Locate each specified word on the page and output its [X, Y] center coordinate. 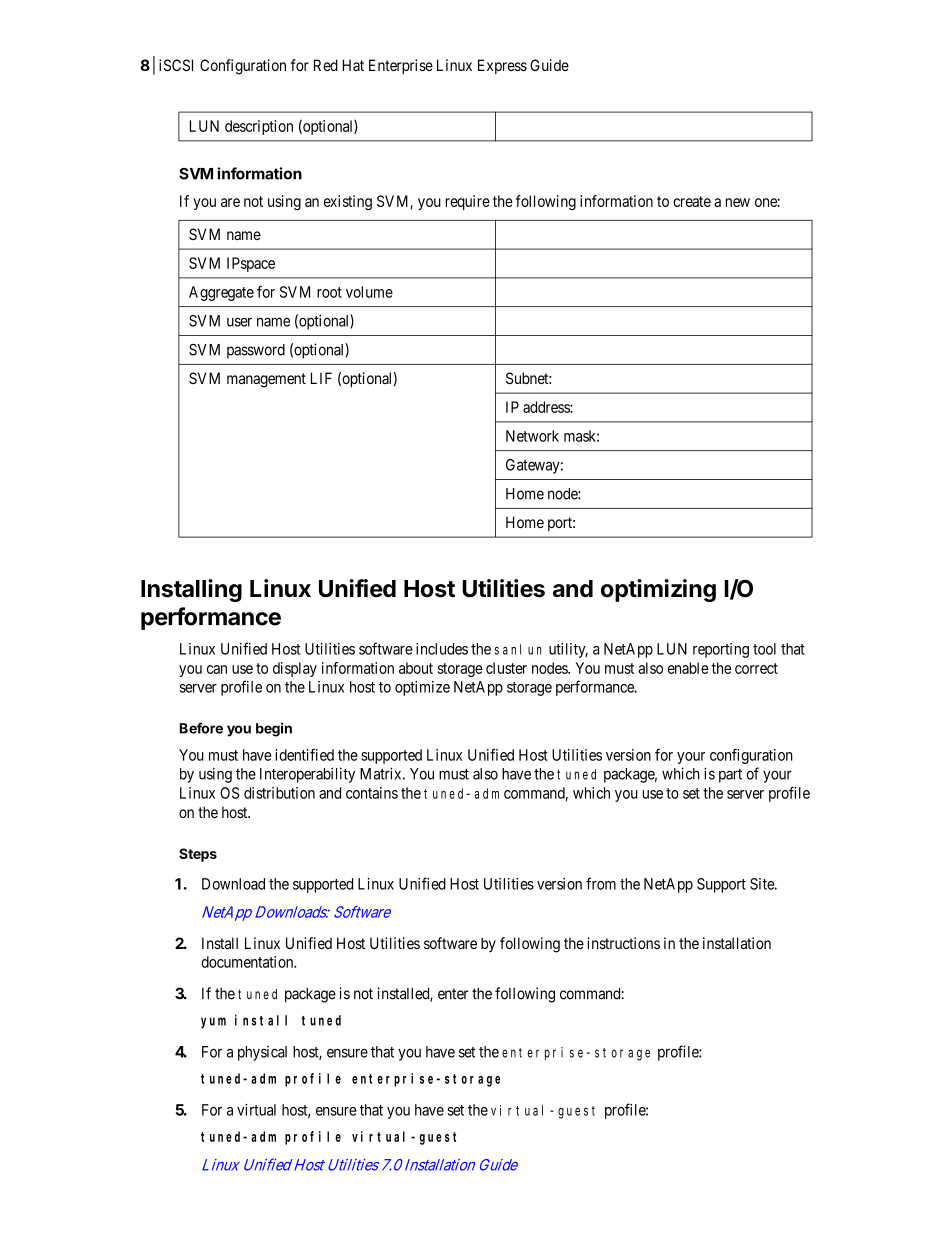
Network [532, 436]
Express [502, 66]
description [259, 127]
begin [274, 729]
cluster [506, 668]
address [547, 407]
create [692, 201]
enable [688, 668]
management [266, 380]
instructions [623, 943]
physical [262, 1053]
